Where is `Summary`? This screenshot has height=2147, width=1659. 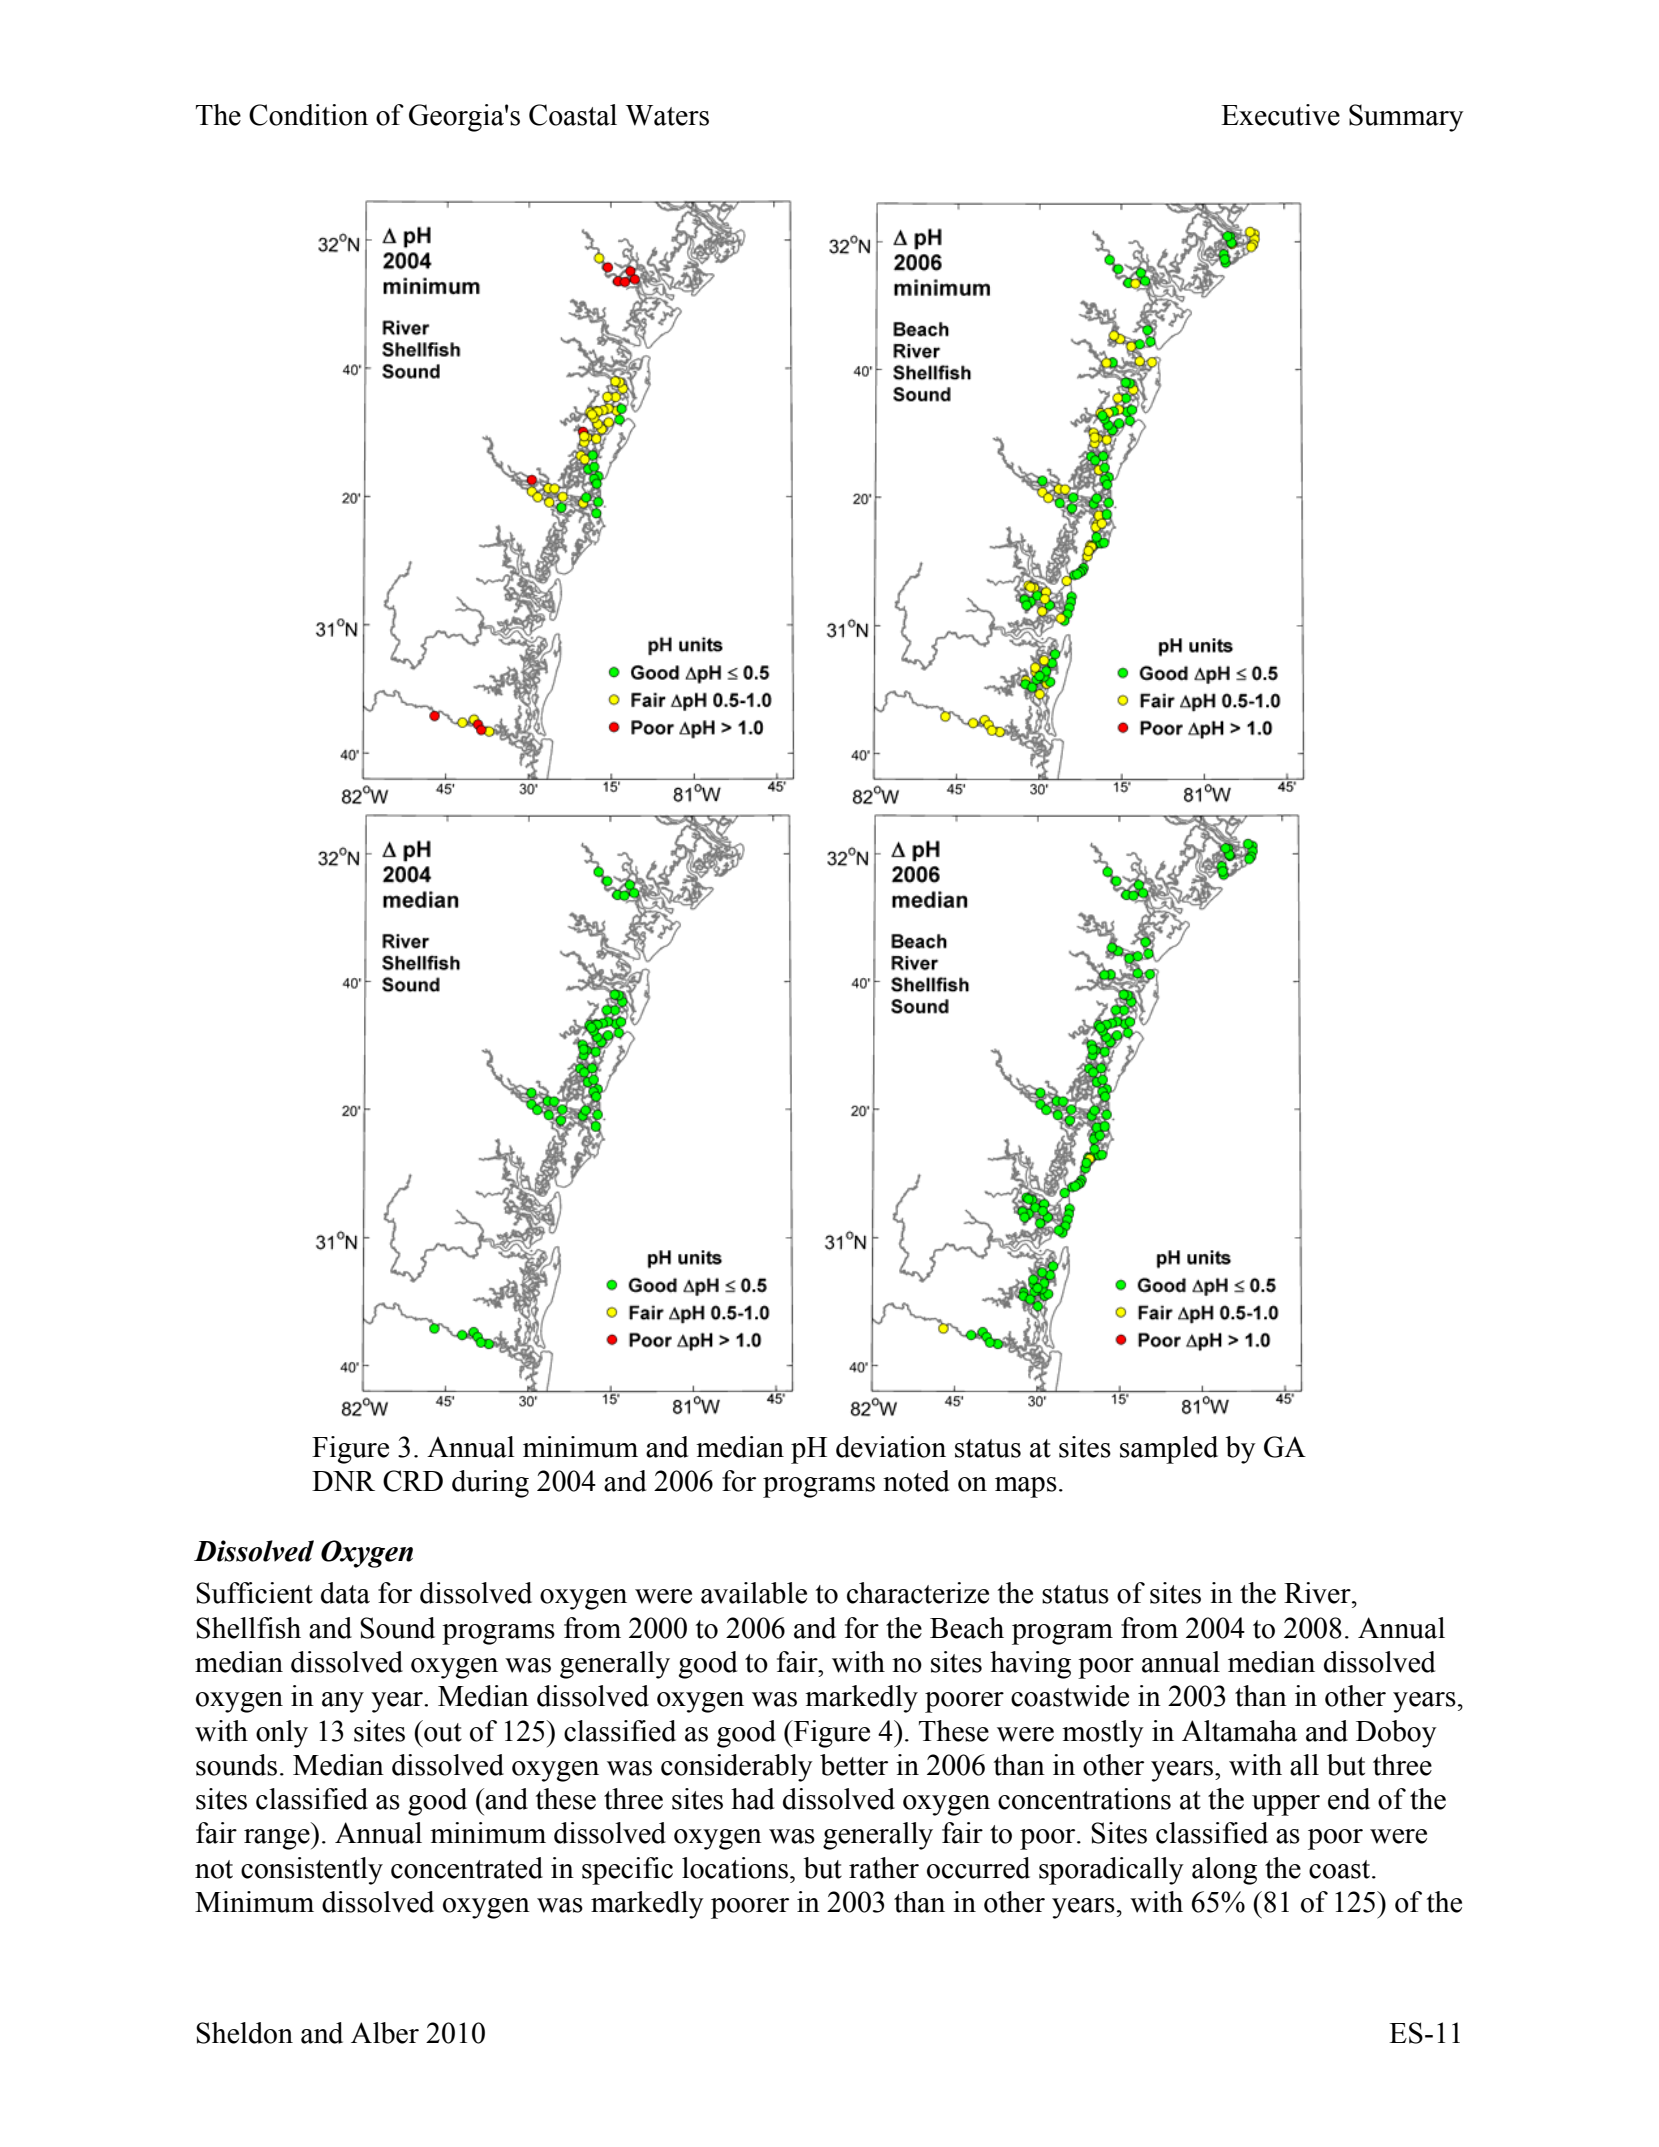 Summary is located at coordinates (1406, 118).
